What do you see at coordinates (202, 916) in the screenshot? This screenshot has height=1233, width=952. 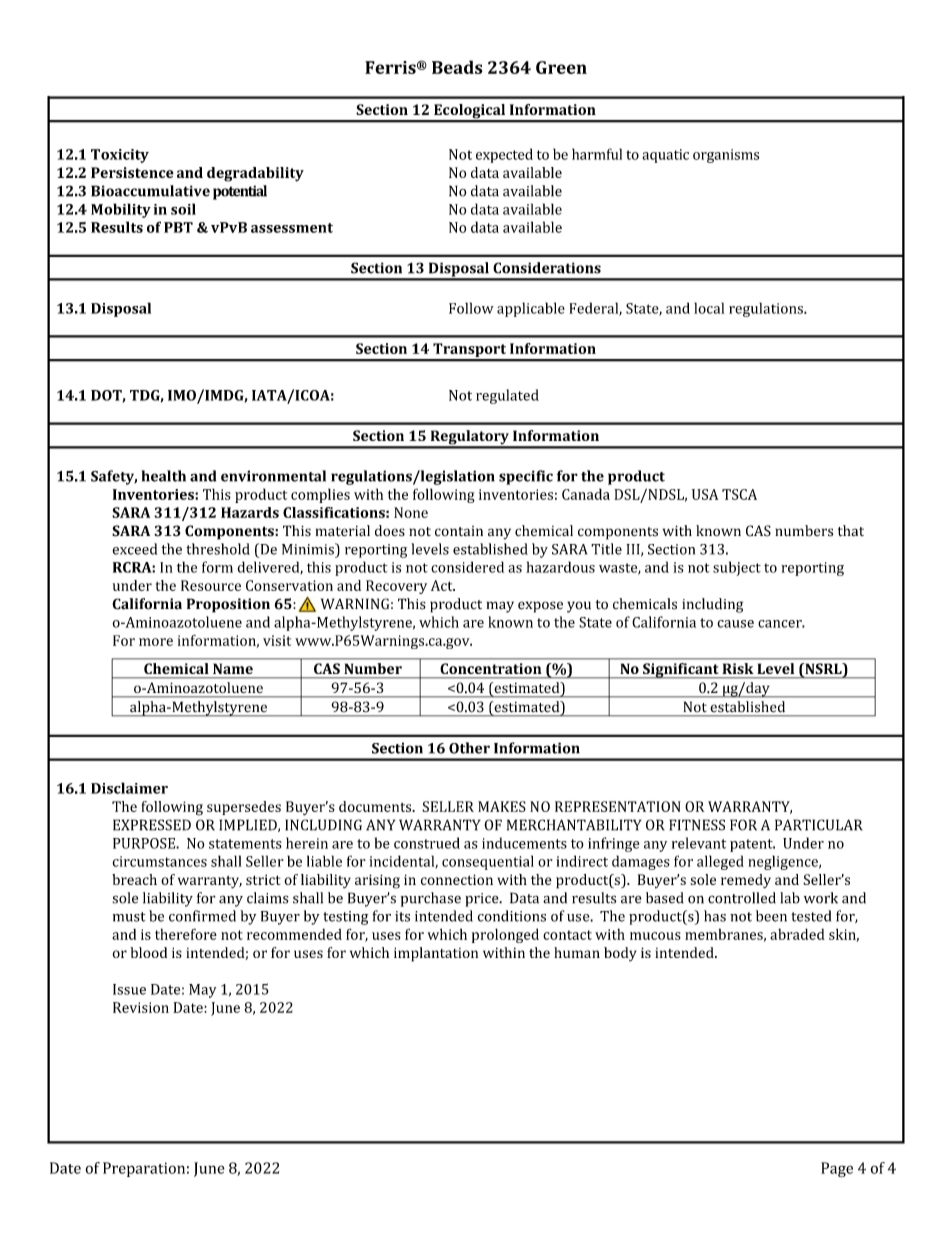 I see `confirmed` at bounding box center [202, 916].
